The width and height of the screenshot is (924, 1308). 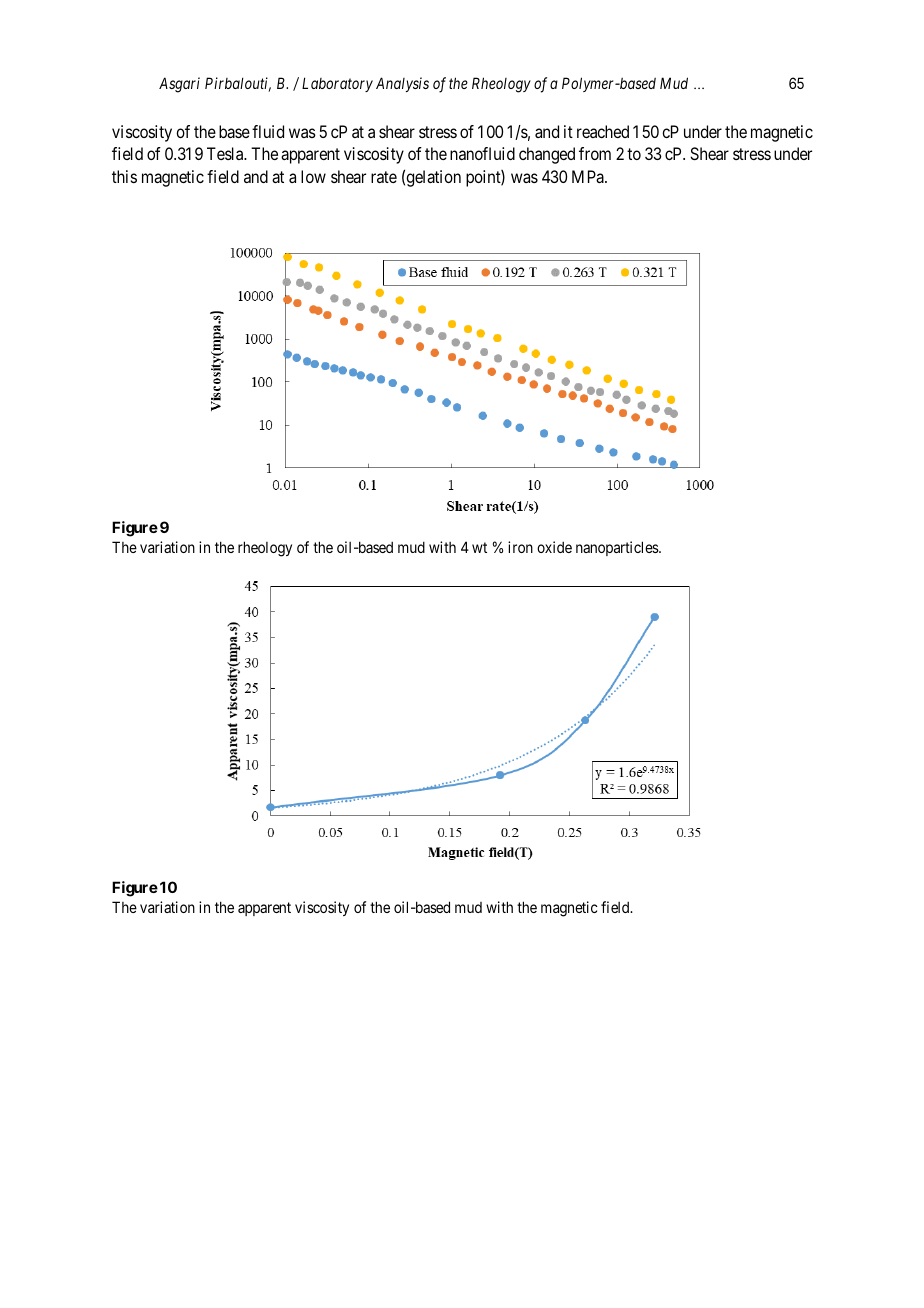 What do you see at coordinates (554, 547) in the screenshot?
I see `oxide` at bounding box center [554, 547].
